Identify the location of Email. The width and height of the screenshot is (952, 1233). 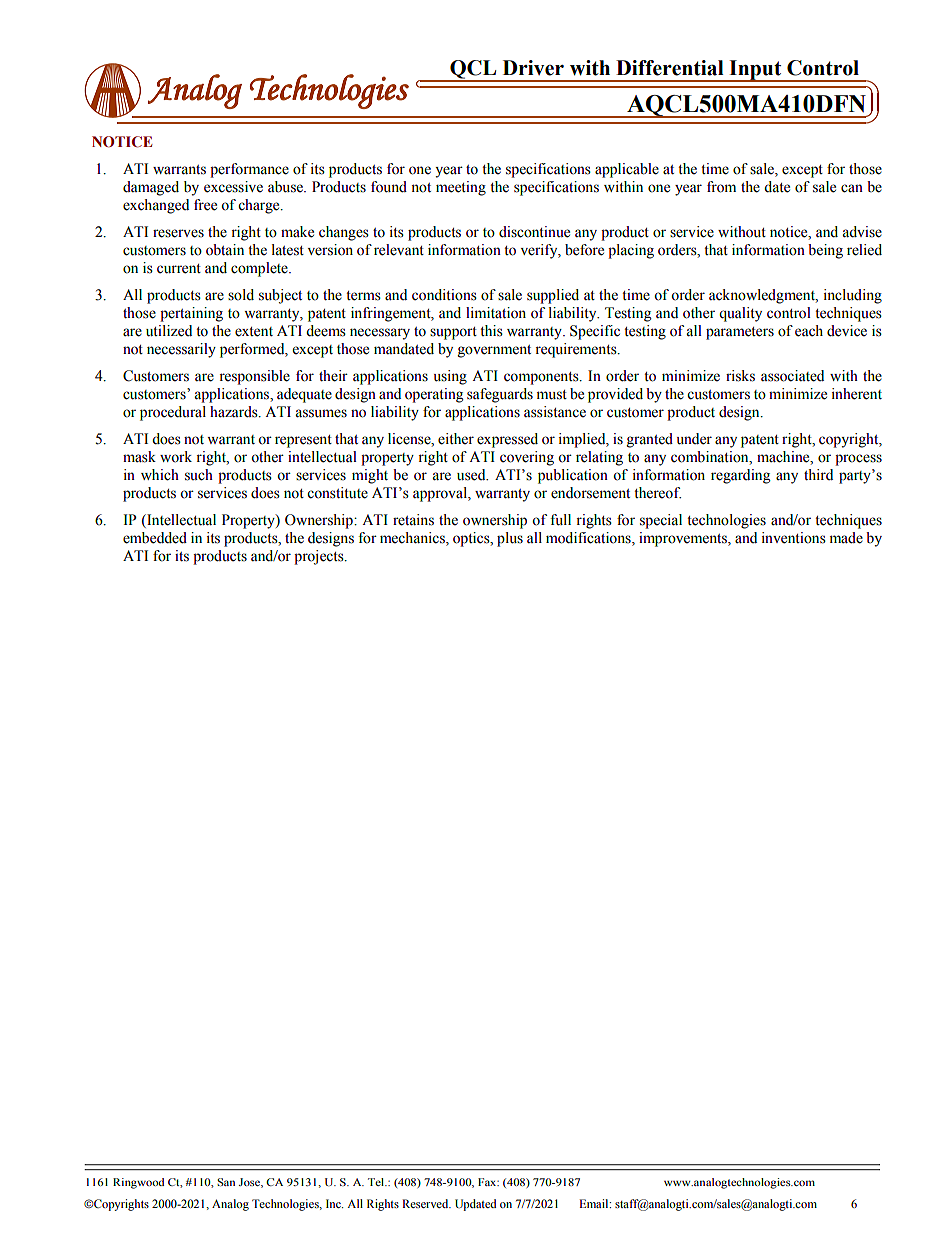
(595, 1203).
